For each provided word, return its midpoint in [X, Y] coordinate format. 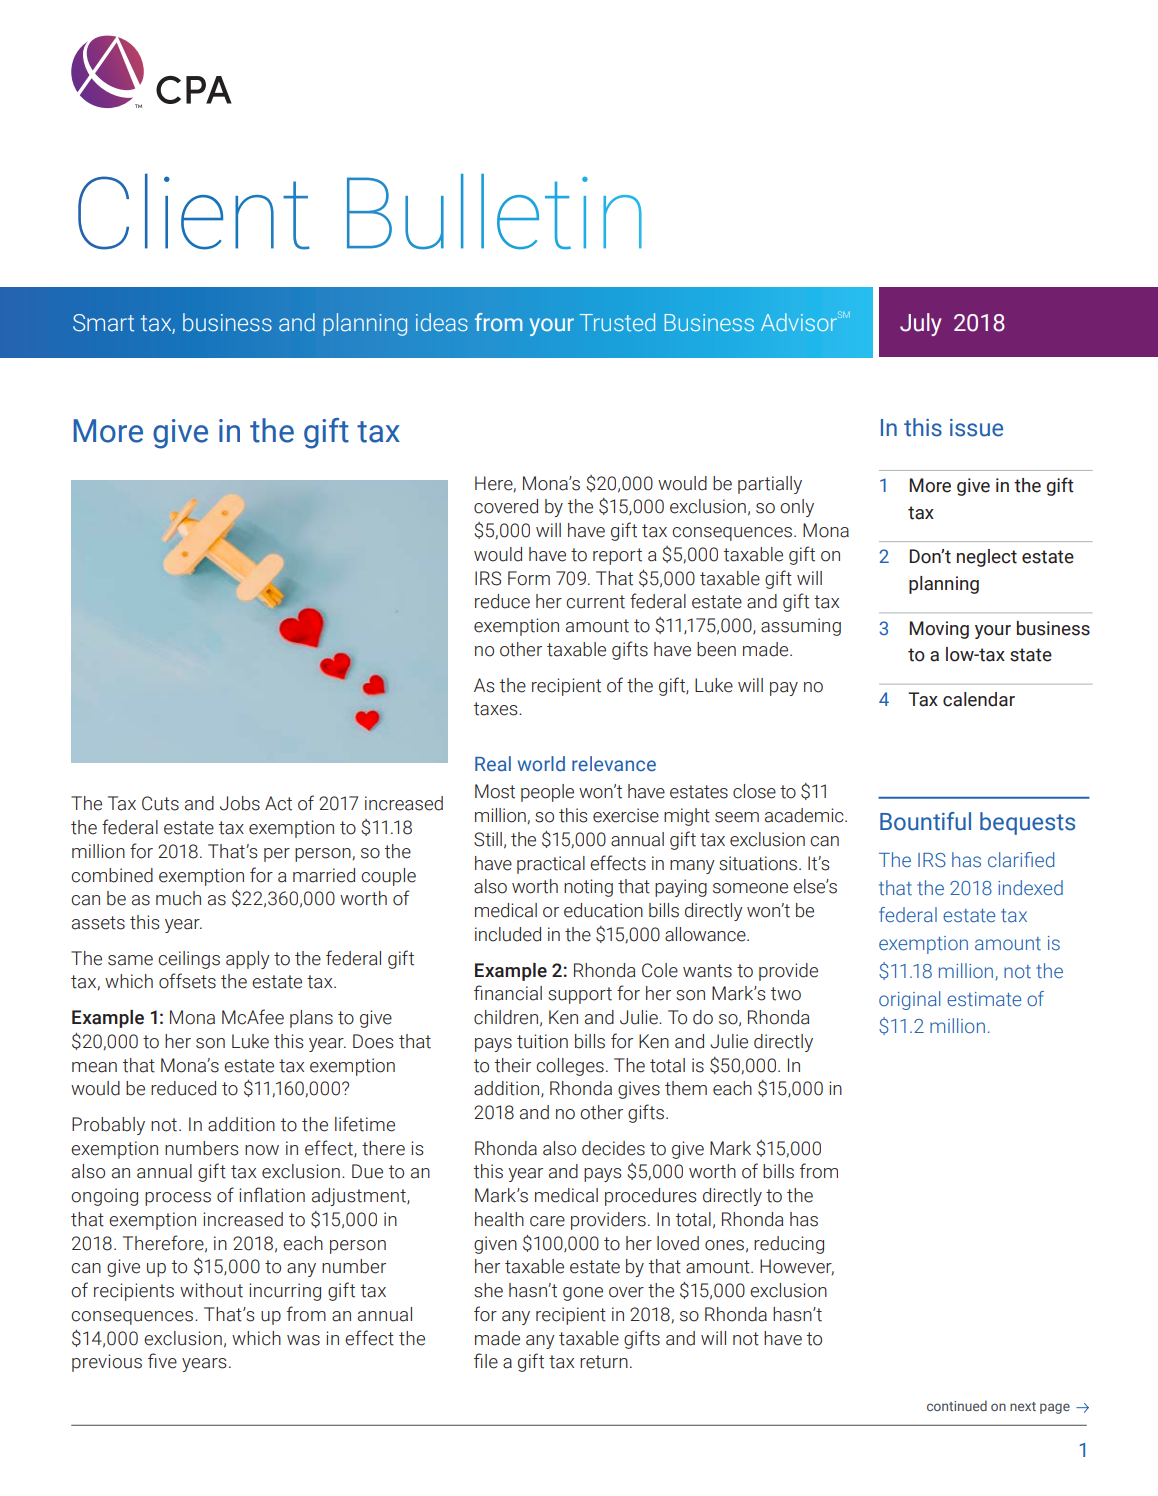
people [547, 793]
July [921, 324]
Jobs [240, 803]
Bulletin [494, 211]
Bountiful [925, 821]
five [162, 1361]
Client [194, 211]
